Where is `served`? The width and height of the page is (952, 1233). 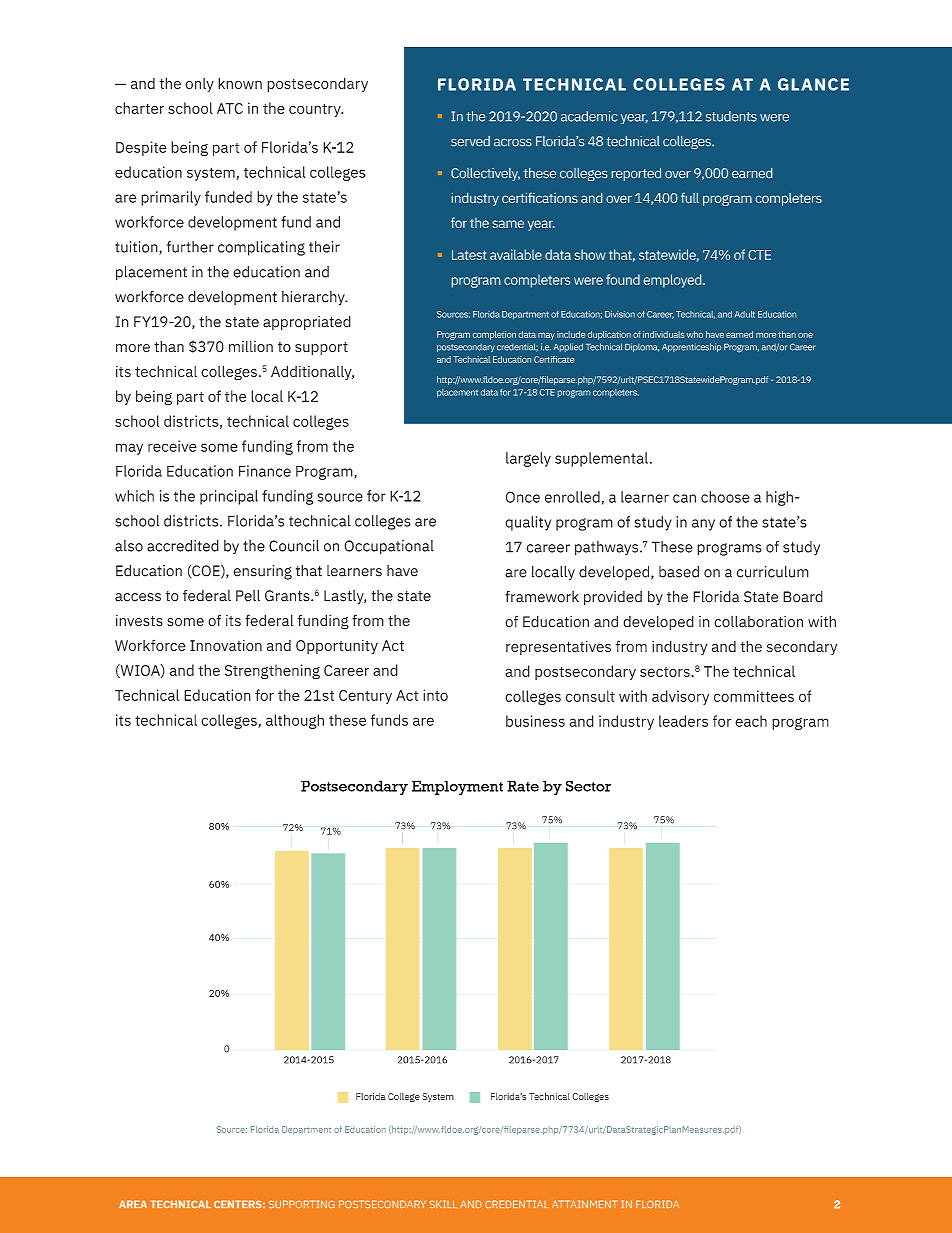
served is located at coordinates (470, 141).
